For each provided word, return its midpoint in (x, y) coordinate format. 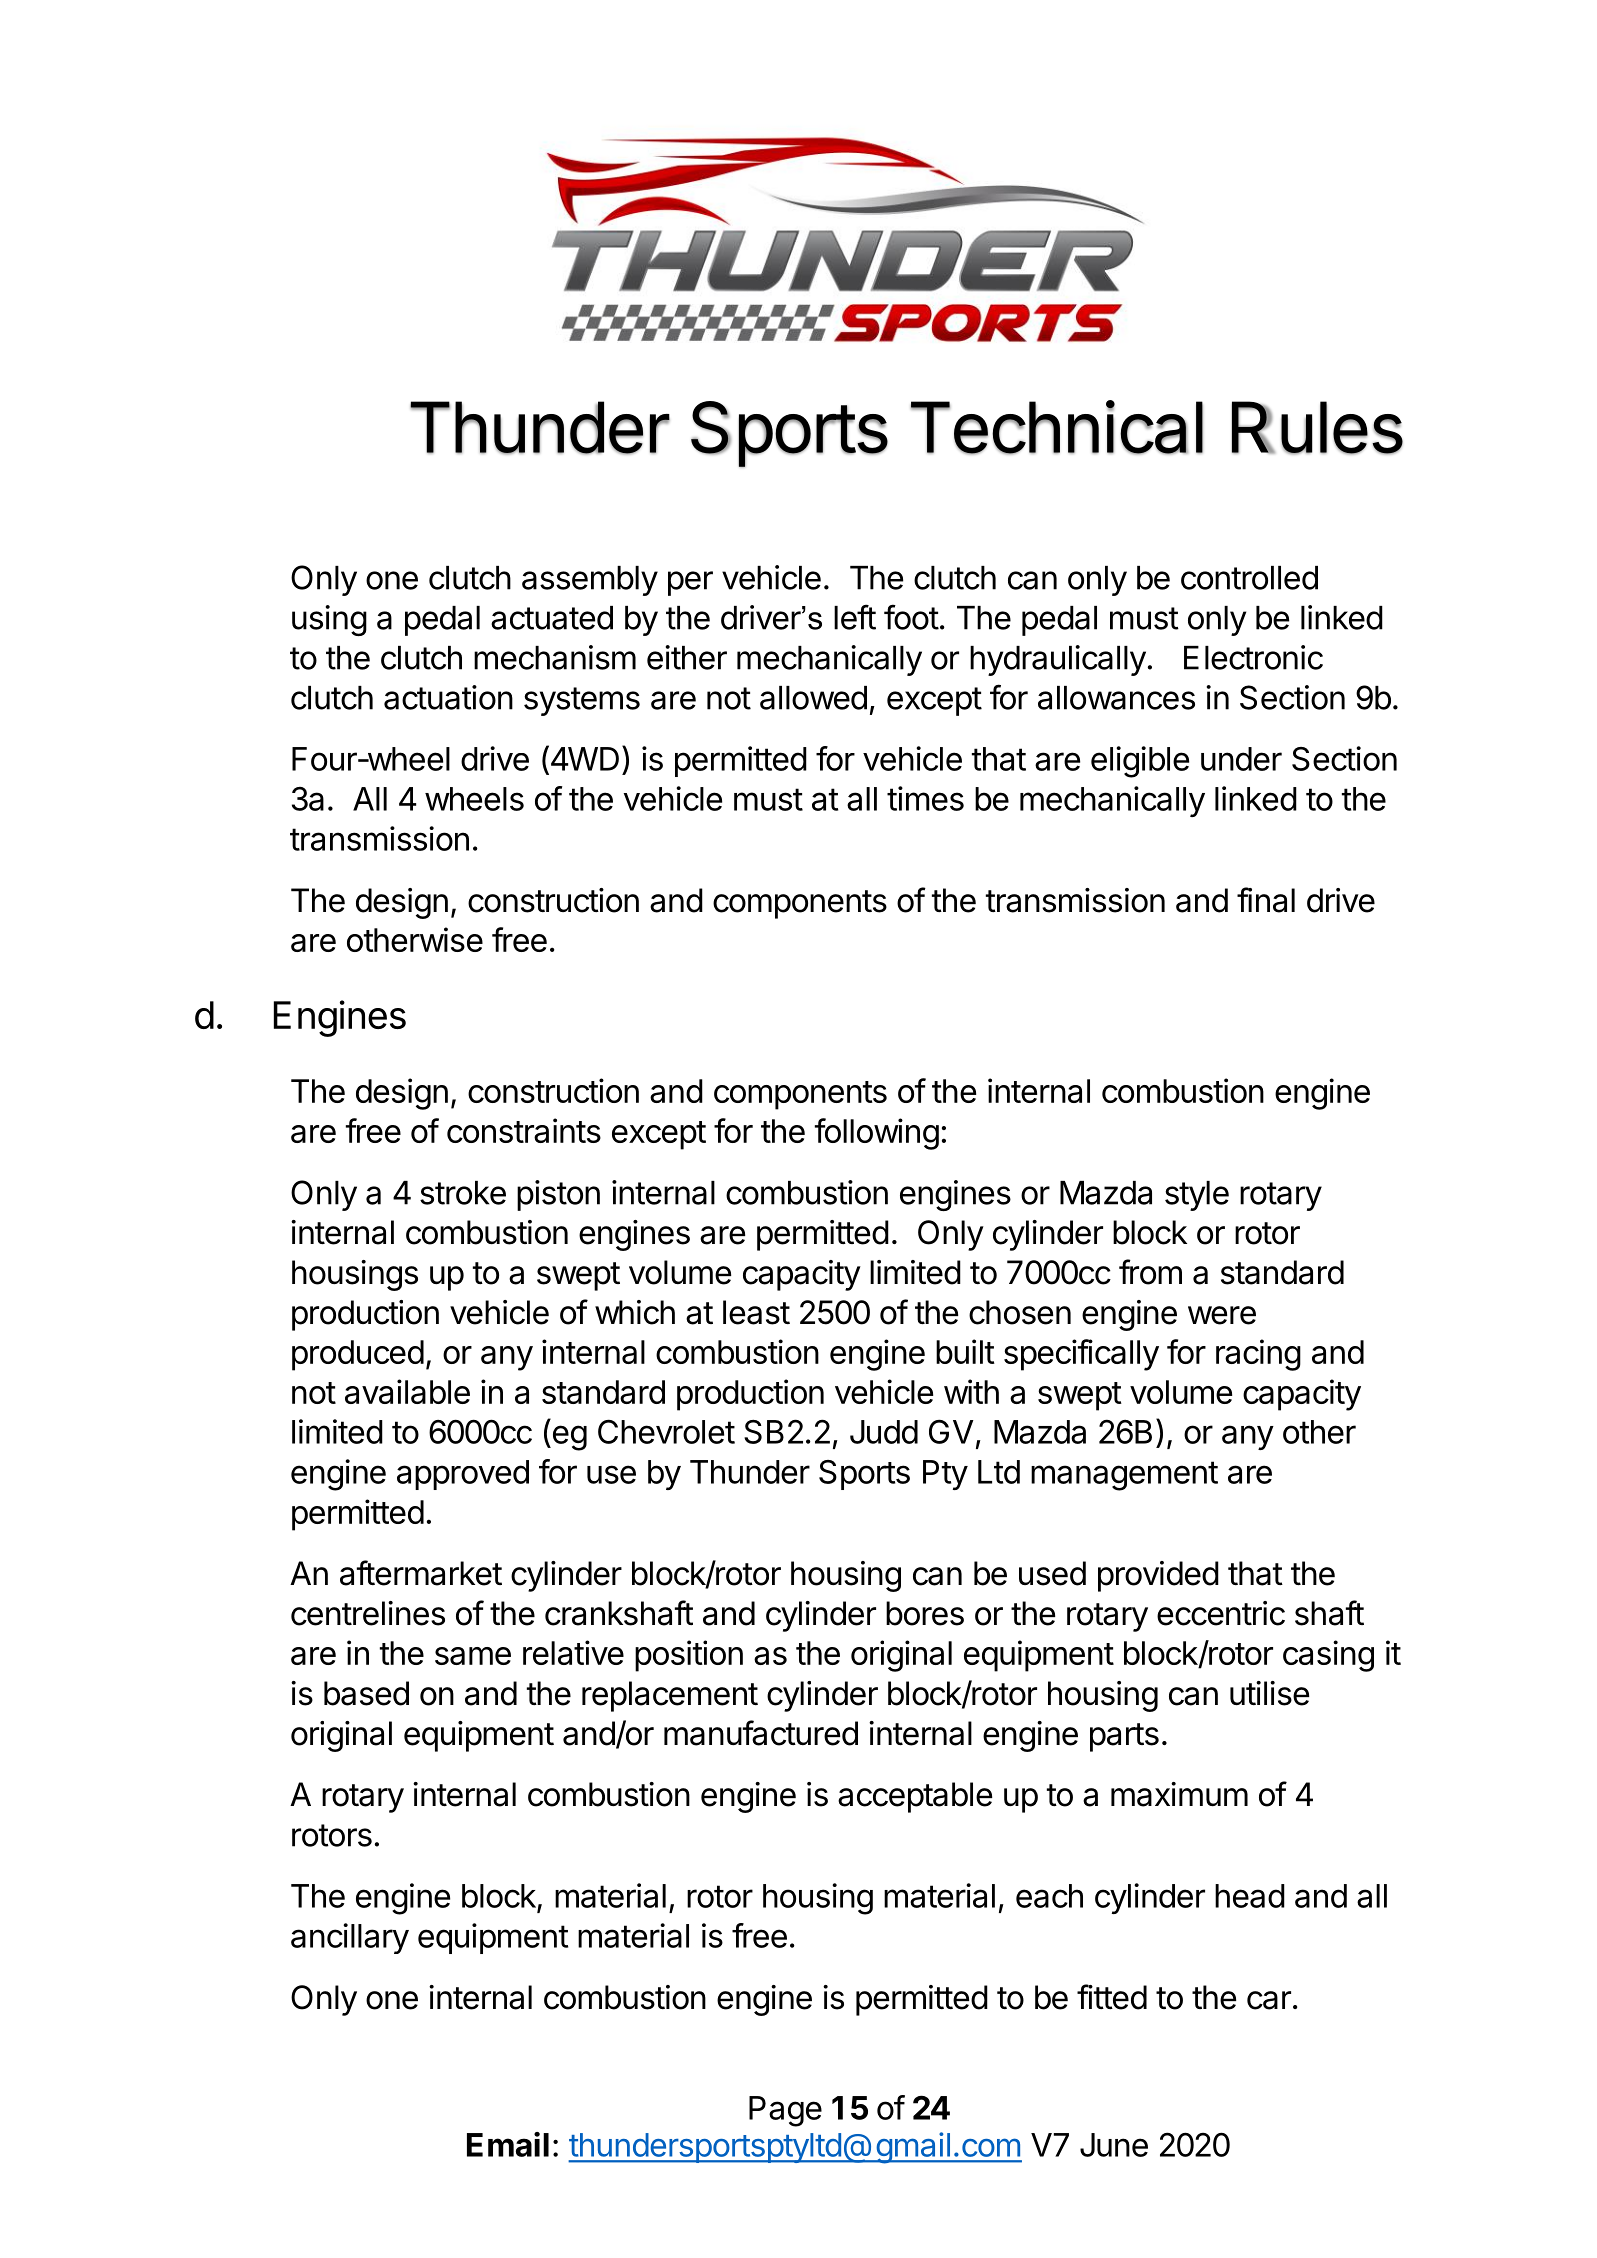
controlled (1249, 578)
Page (785, 2111)
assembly (590, 581)
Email (508, 2144)
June (1114, 2145)
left (855, 617)
